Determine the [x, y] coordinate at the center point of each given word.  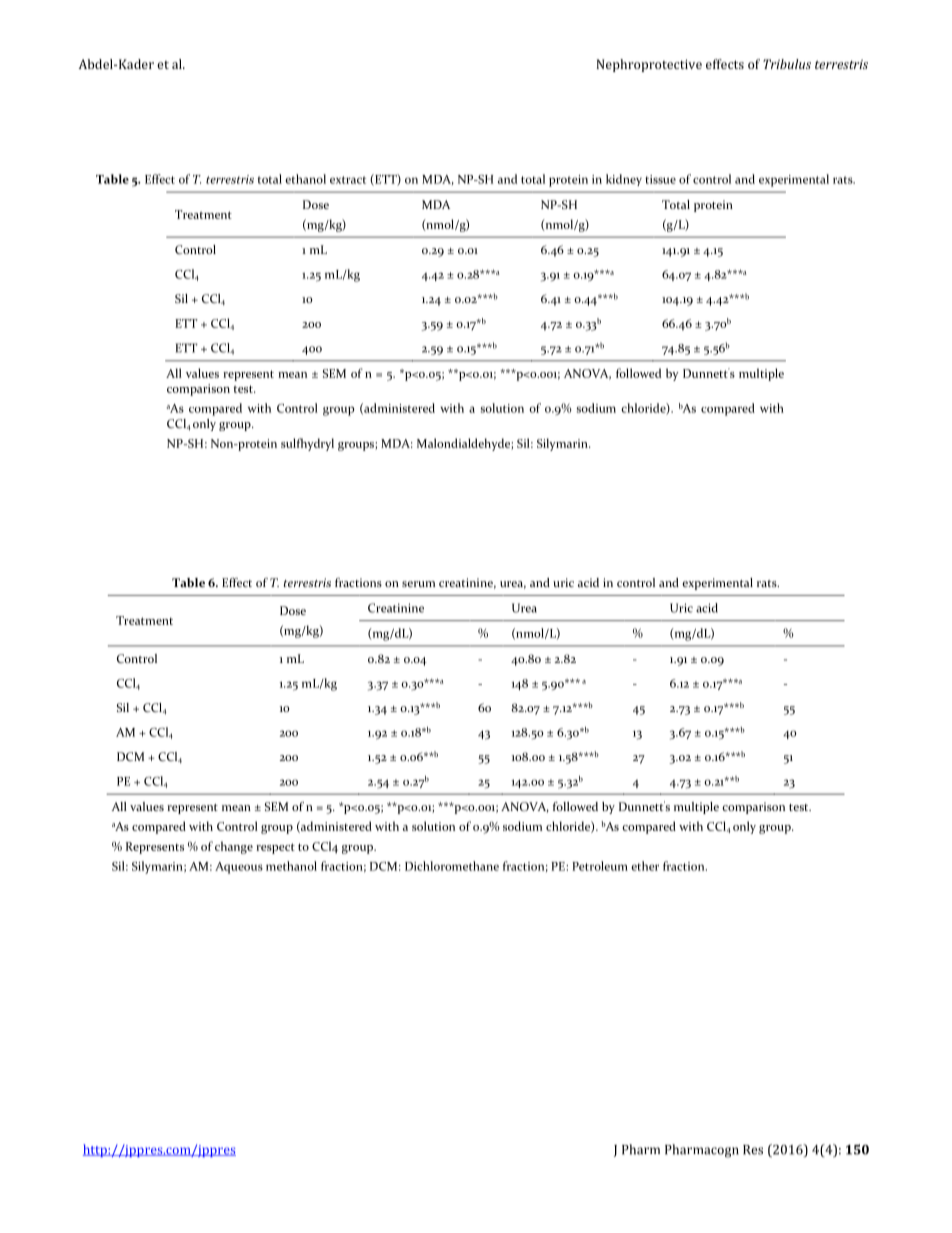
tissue [660, 179]
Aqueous [239, 868]
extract [348, 180]
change [234, 847]
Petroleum [600, 866]
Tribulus [787, 64]
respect [275, 848]
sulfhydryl [307, 444]
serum [418, 584]
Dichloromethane [452, 866]
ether [645, 866]
